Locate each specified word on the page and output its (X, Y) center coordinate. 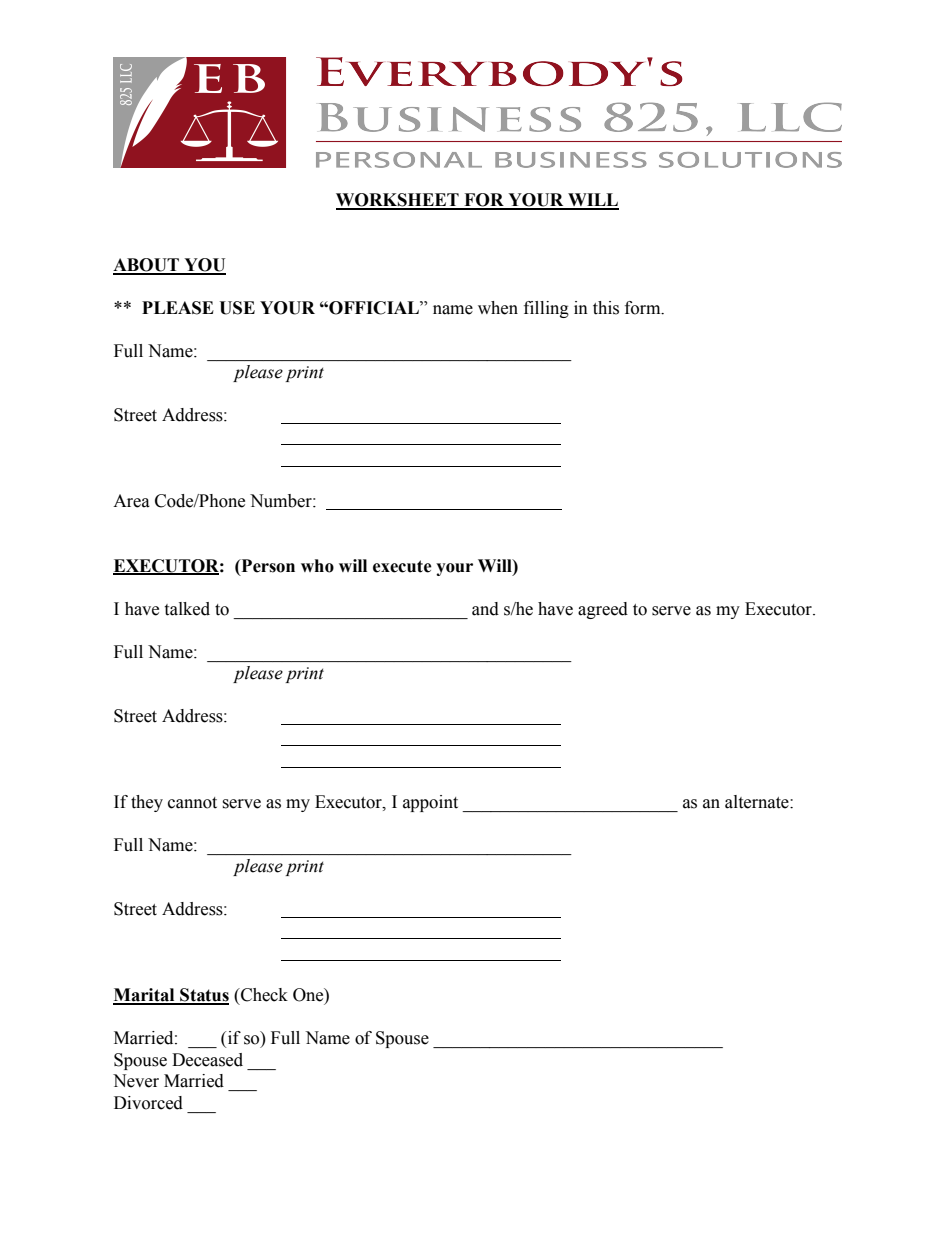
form (644, 308)
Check (263, 995)
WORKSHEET (398, 201)
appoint (430, 803)
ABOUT (147, 266)
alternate (758, 802)
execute (402, 566)
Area (131, 501)
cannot (192, 803)
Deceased (207, 1060)
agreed (603, 610)
